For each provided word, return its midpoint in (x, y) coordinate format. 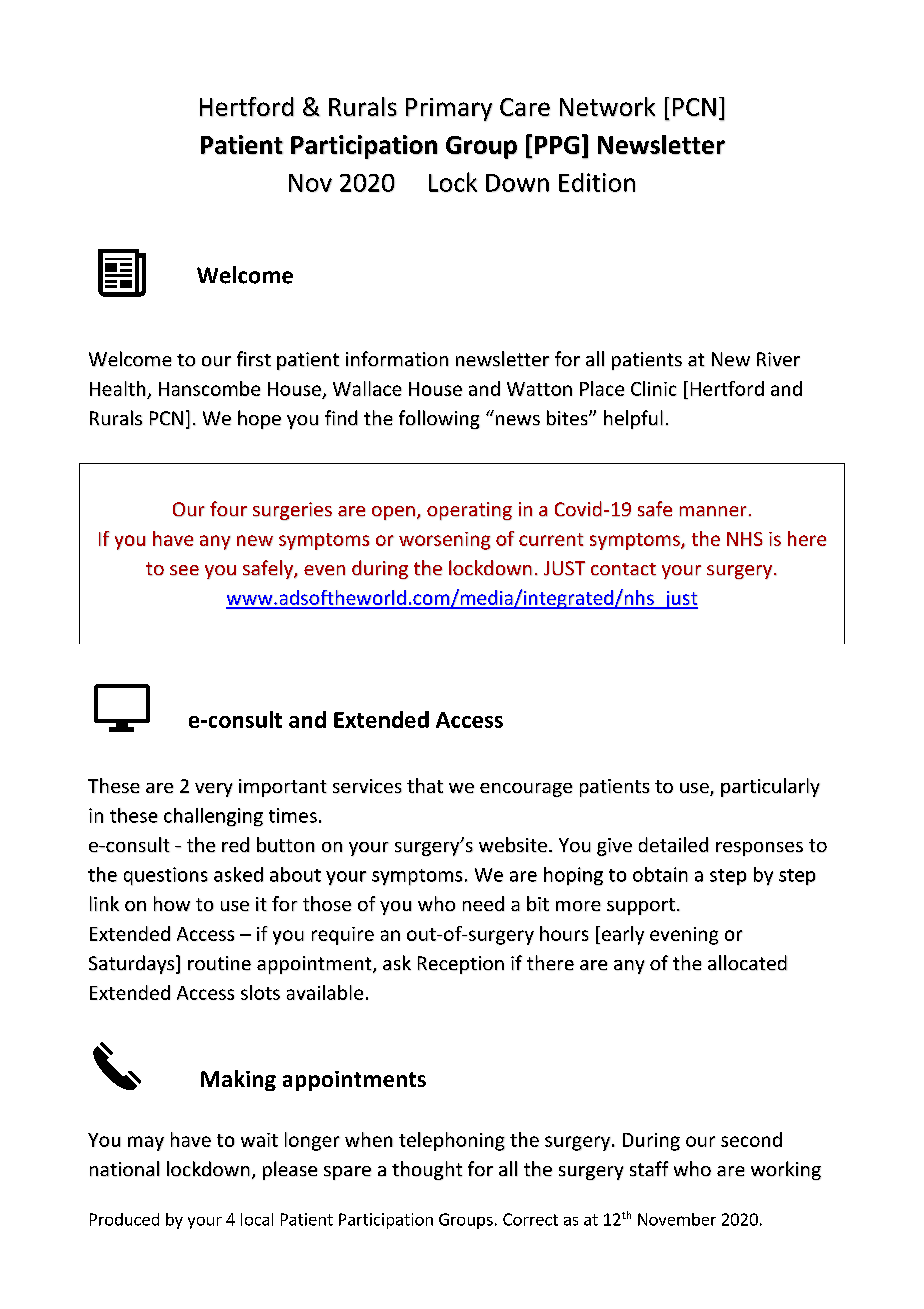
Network (607, 107)
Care (525, 107)
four (228, 509)
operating (469, 511)
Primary (449, 109)
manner (713, 511)
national (125, 1169)
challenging (213, 817)
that (425, 785)
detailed (673, 845)
